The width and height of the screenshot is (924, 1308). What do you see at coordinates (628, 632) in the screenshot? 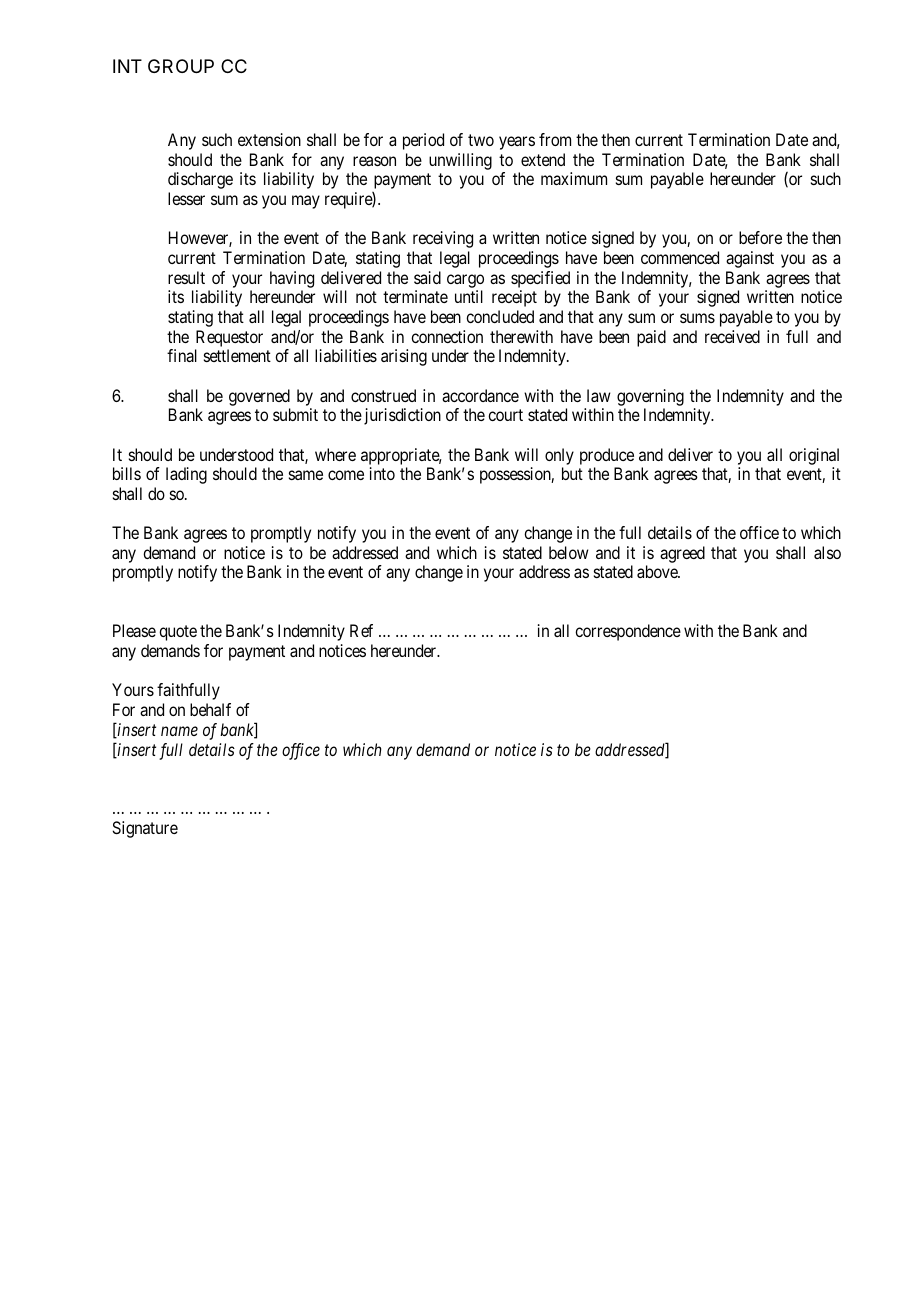
I see `correspondence` at bounding box center [628, 632].
